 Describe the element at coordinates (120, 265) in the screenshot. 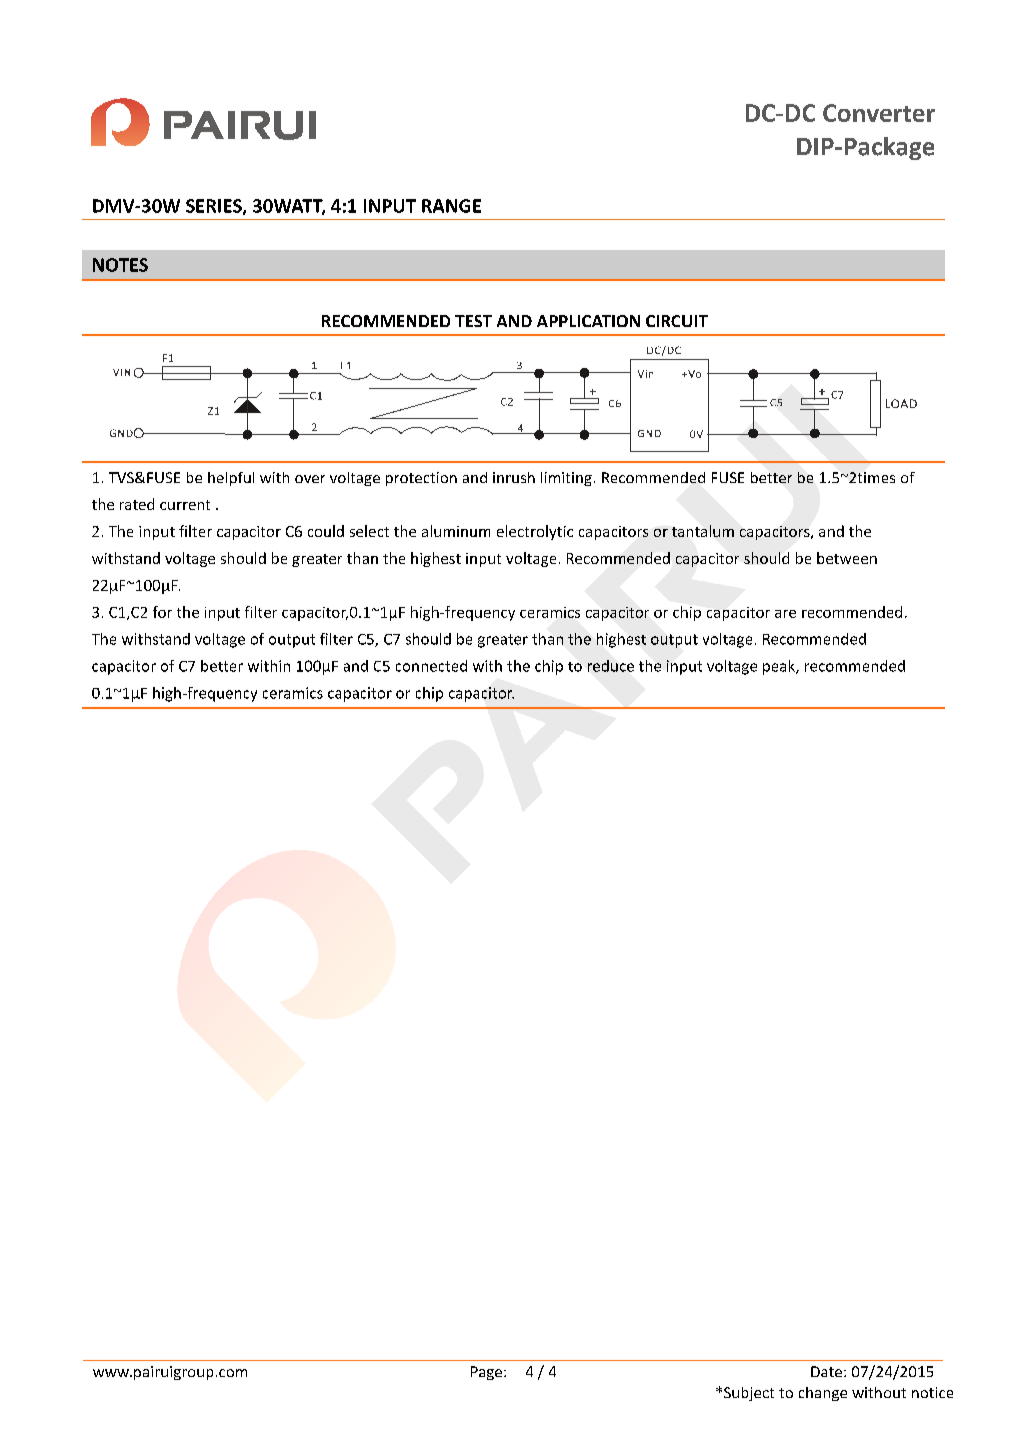

I see `NOTES` at that location.
